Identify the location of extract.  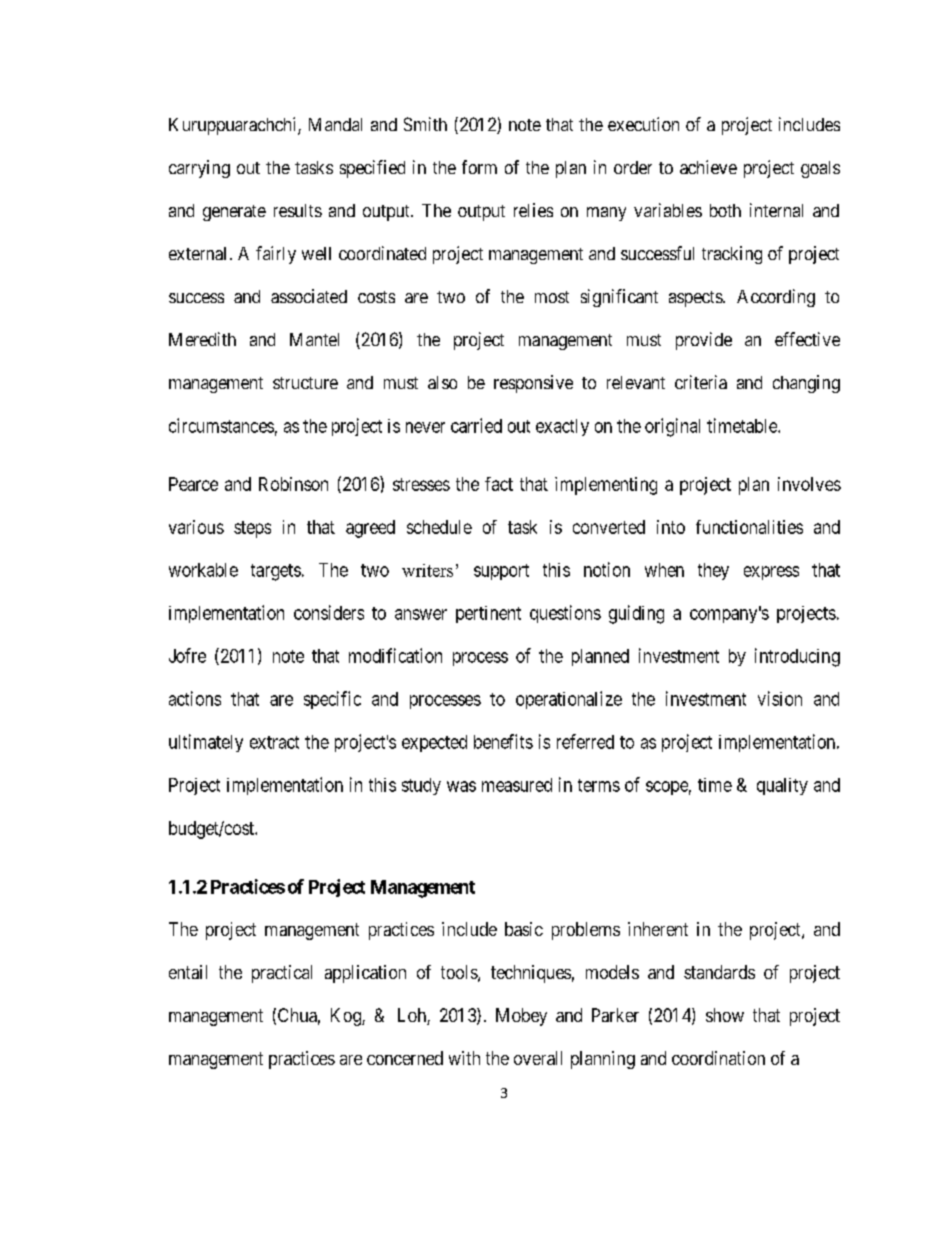
(274, 742).
